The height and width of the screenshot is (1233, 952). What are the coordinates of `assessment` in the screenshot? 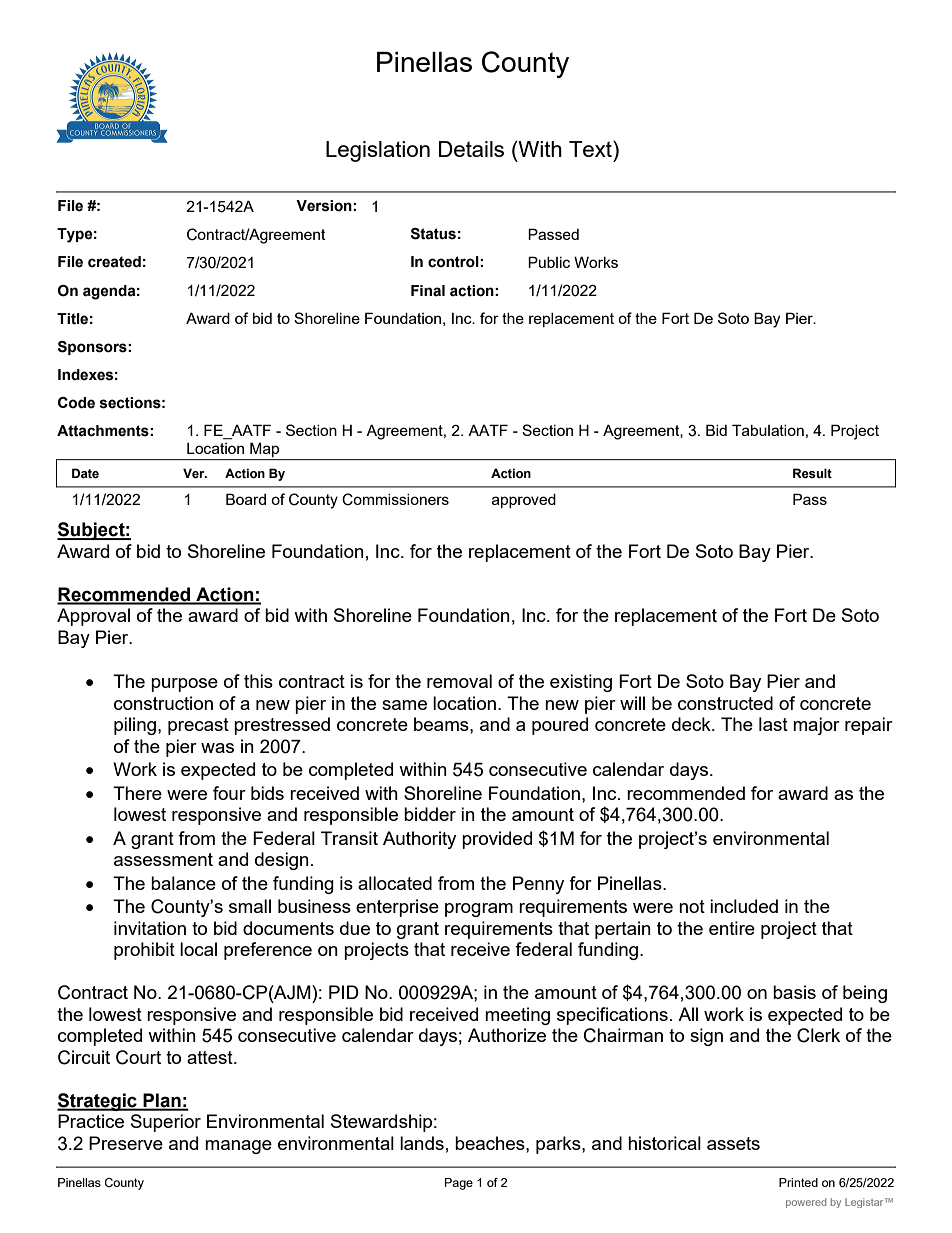 It's located at (163, 859).
